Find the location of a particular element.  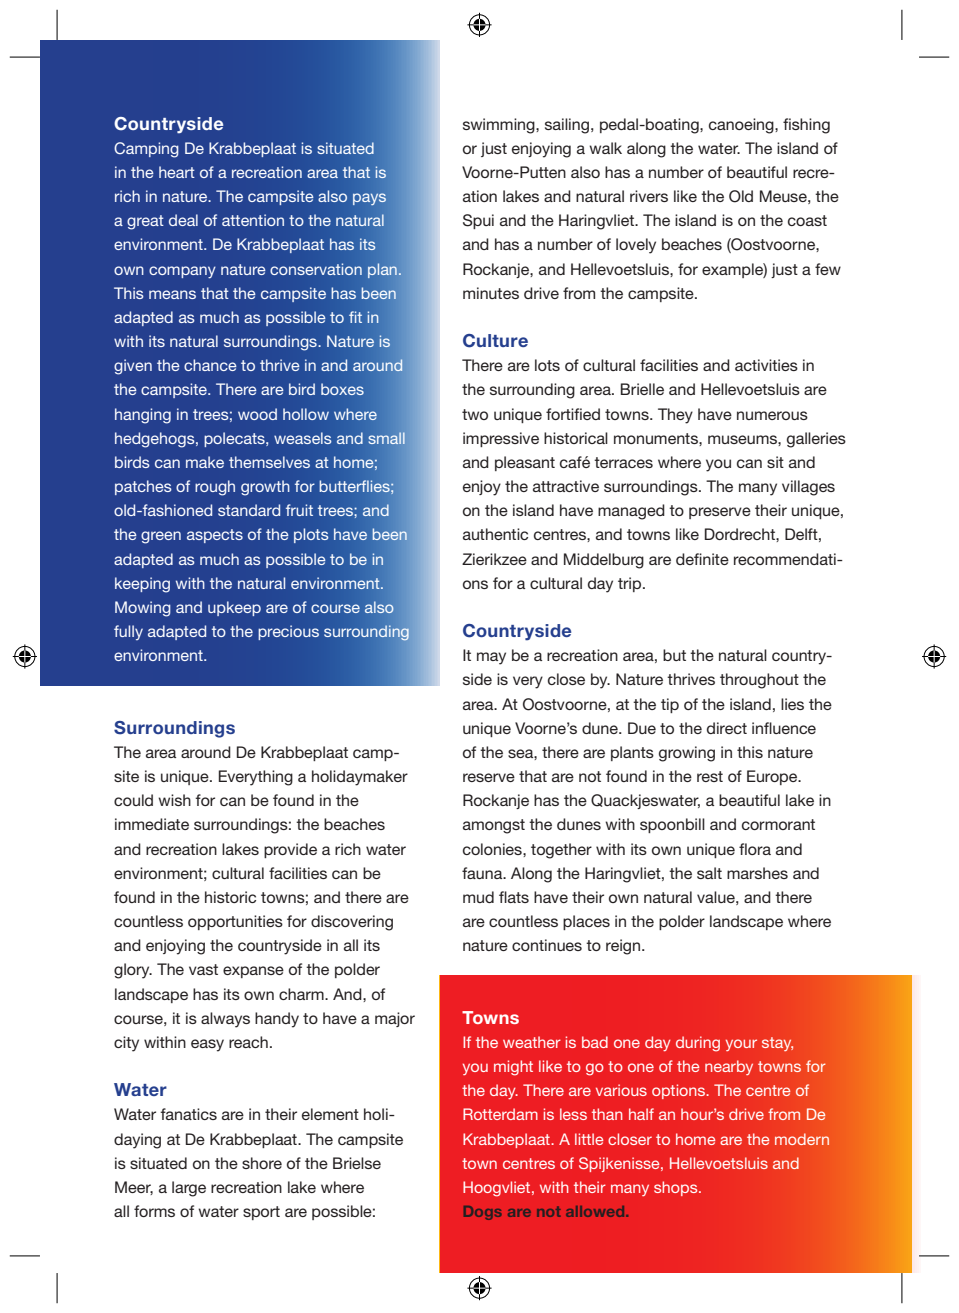

fishing is located at coordinates (806, 126).
